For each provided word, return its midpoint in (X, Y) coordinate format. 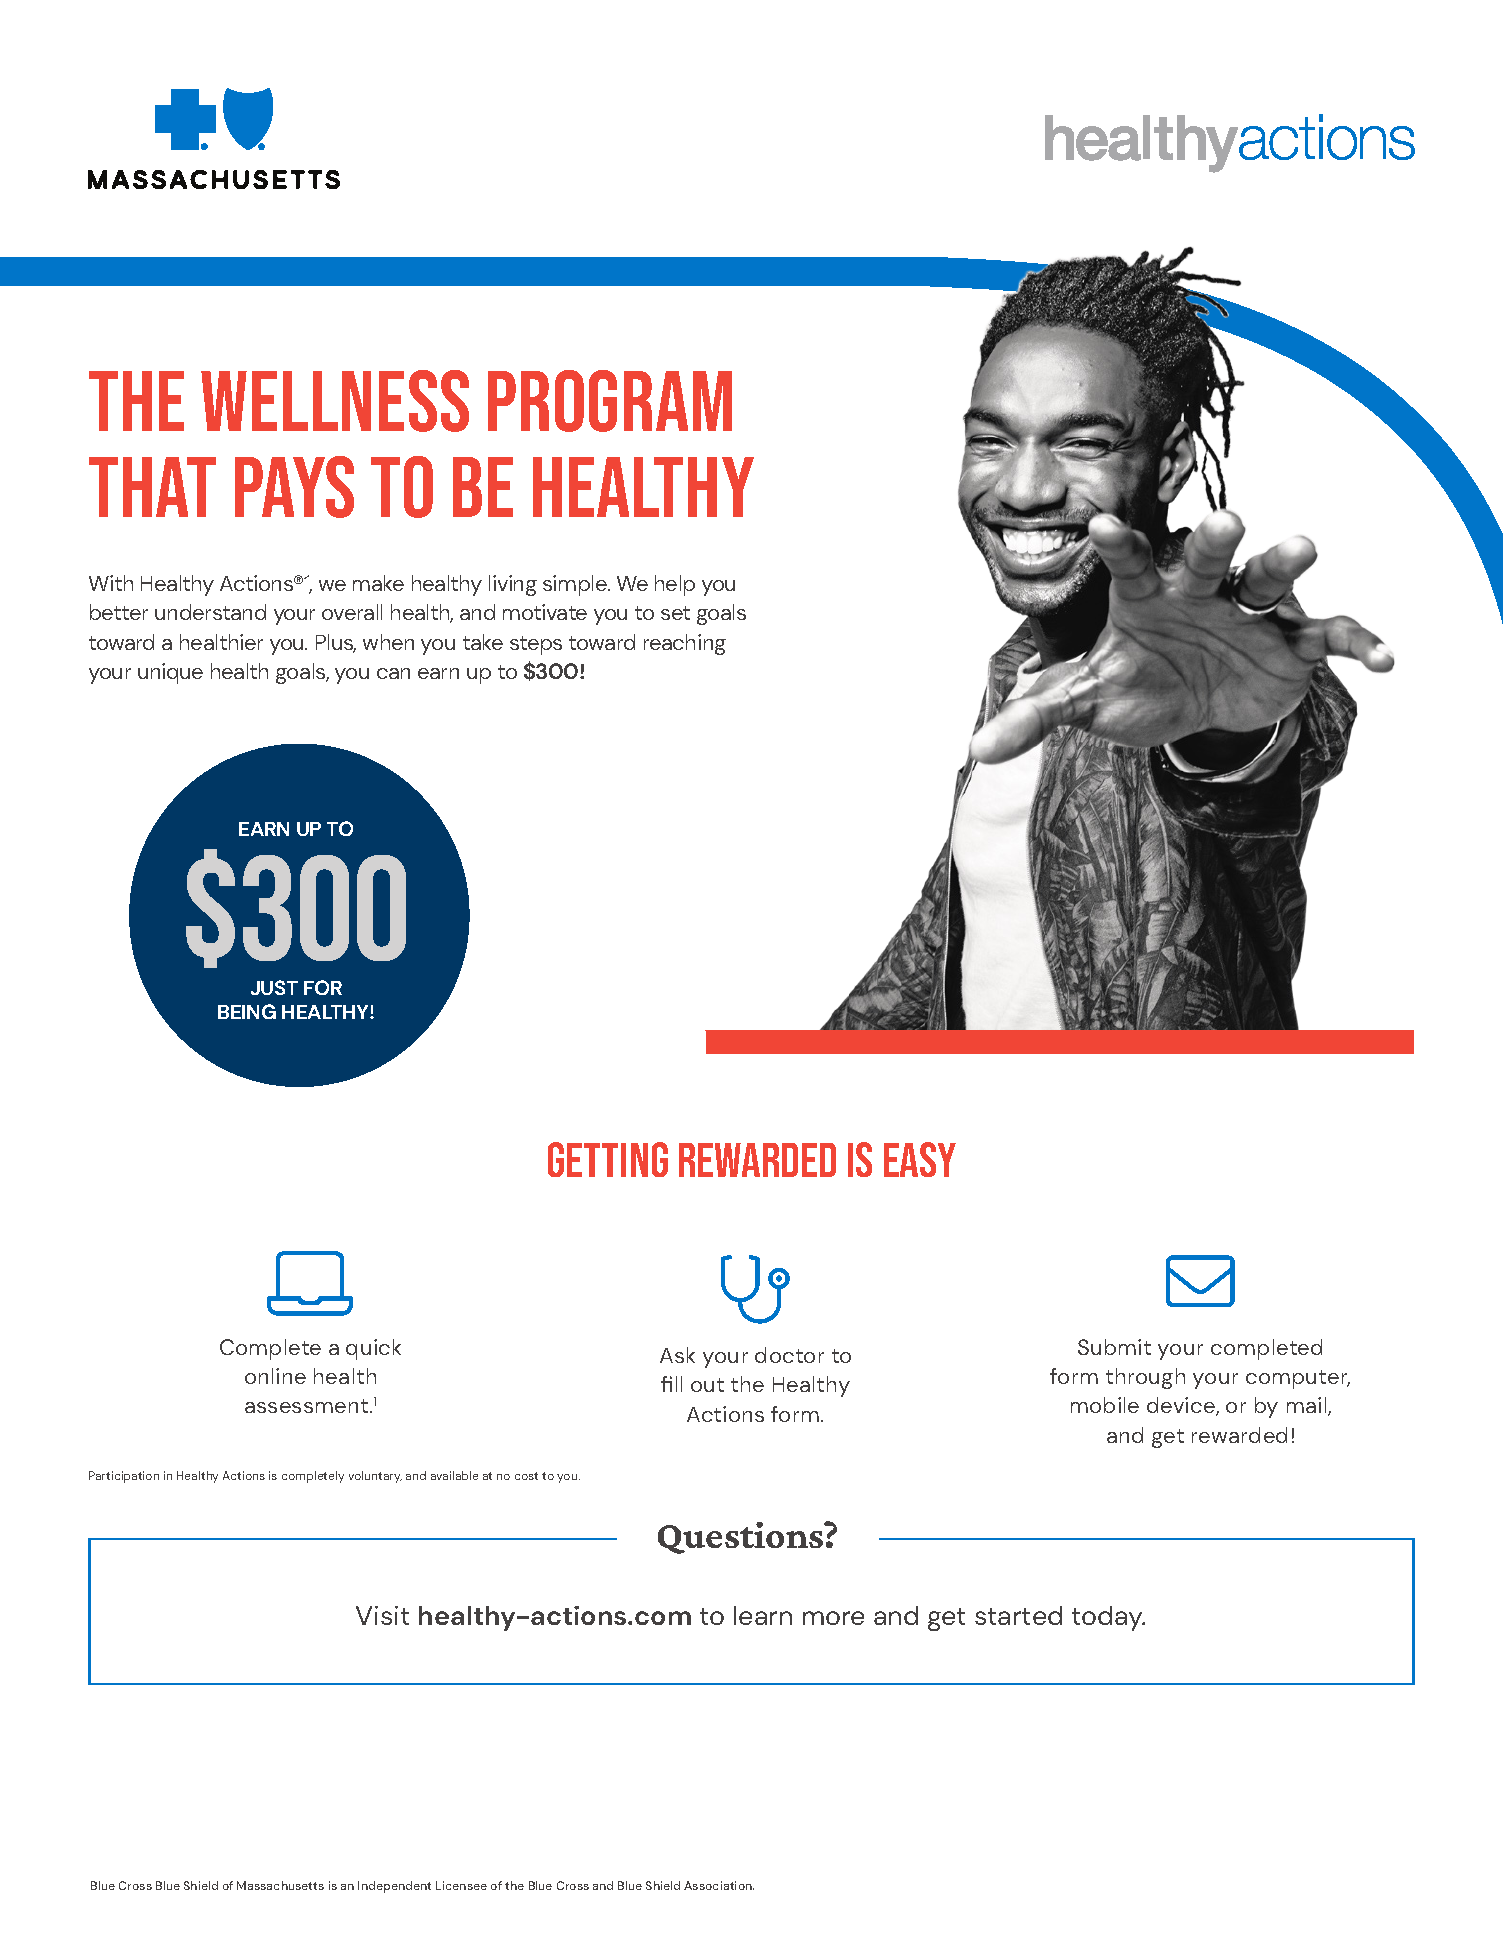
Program (610, 401)
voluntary (375, 1477)
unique (170, 673)
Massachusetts (280, 1885)
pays (294, 487)
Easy (920, 1159)
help (675, 585)
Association (719, 1885)
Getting (608, 1159)
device (1182, 1406)
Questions (742, 1538)
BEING (247, 1011)
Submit (1114, 1347)
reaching (685, 644)
